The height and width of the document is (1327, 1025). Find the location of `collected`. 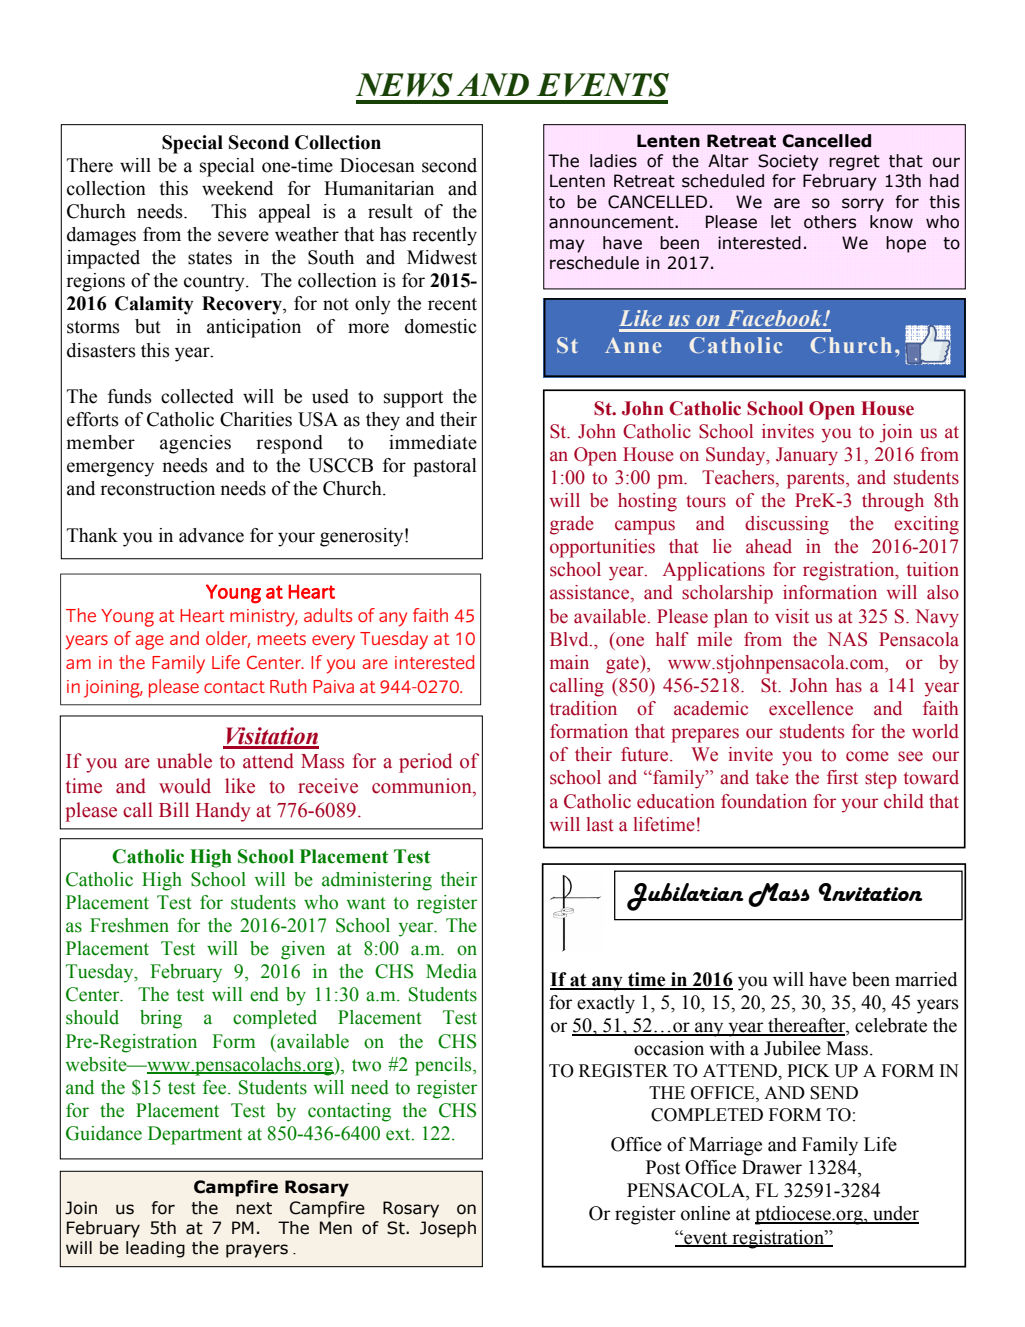

collected is located at coordinates (197, 396).
